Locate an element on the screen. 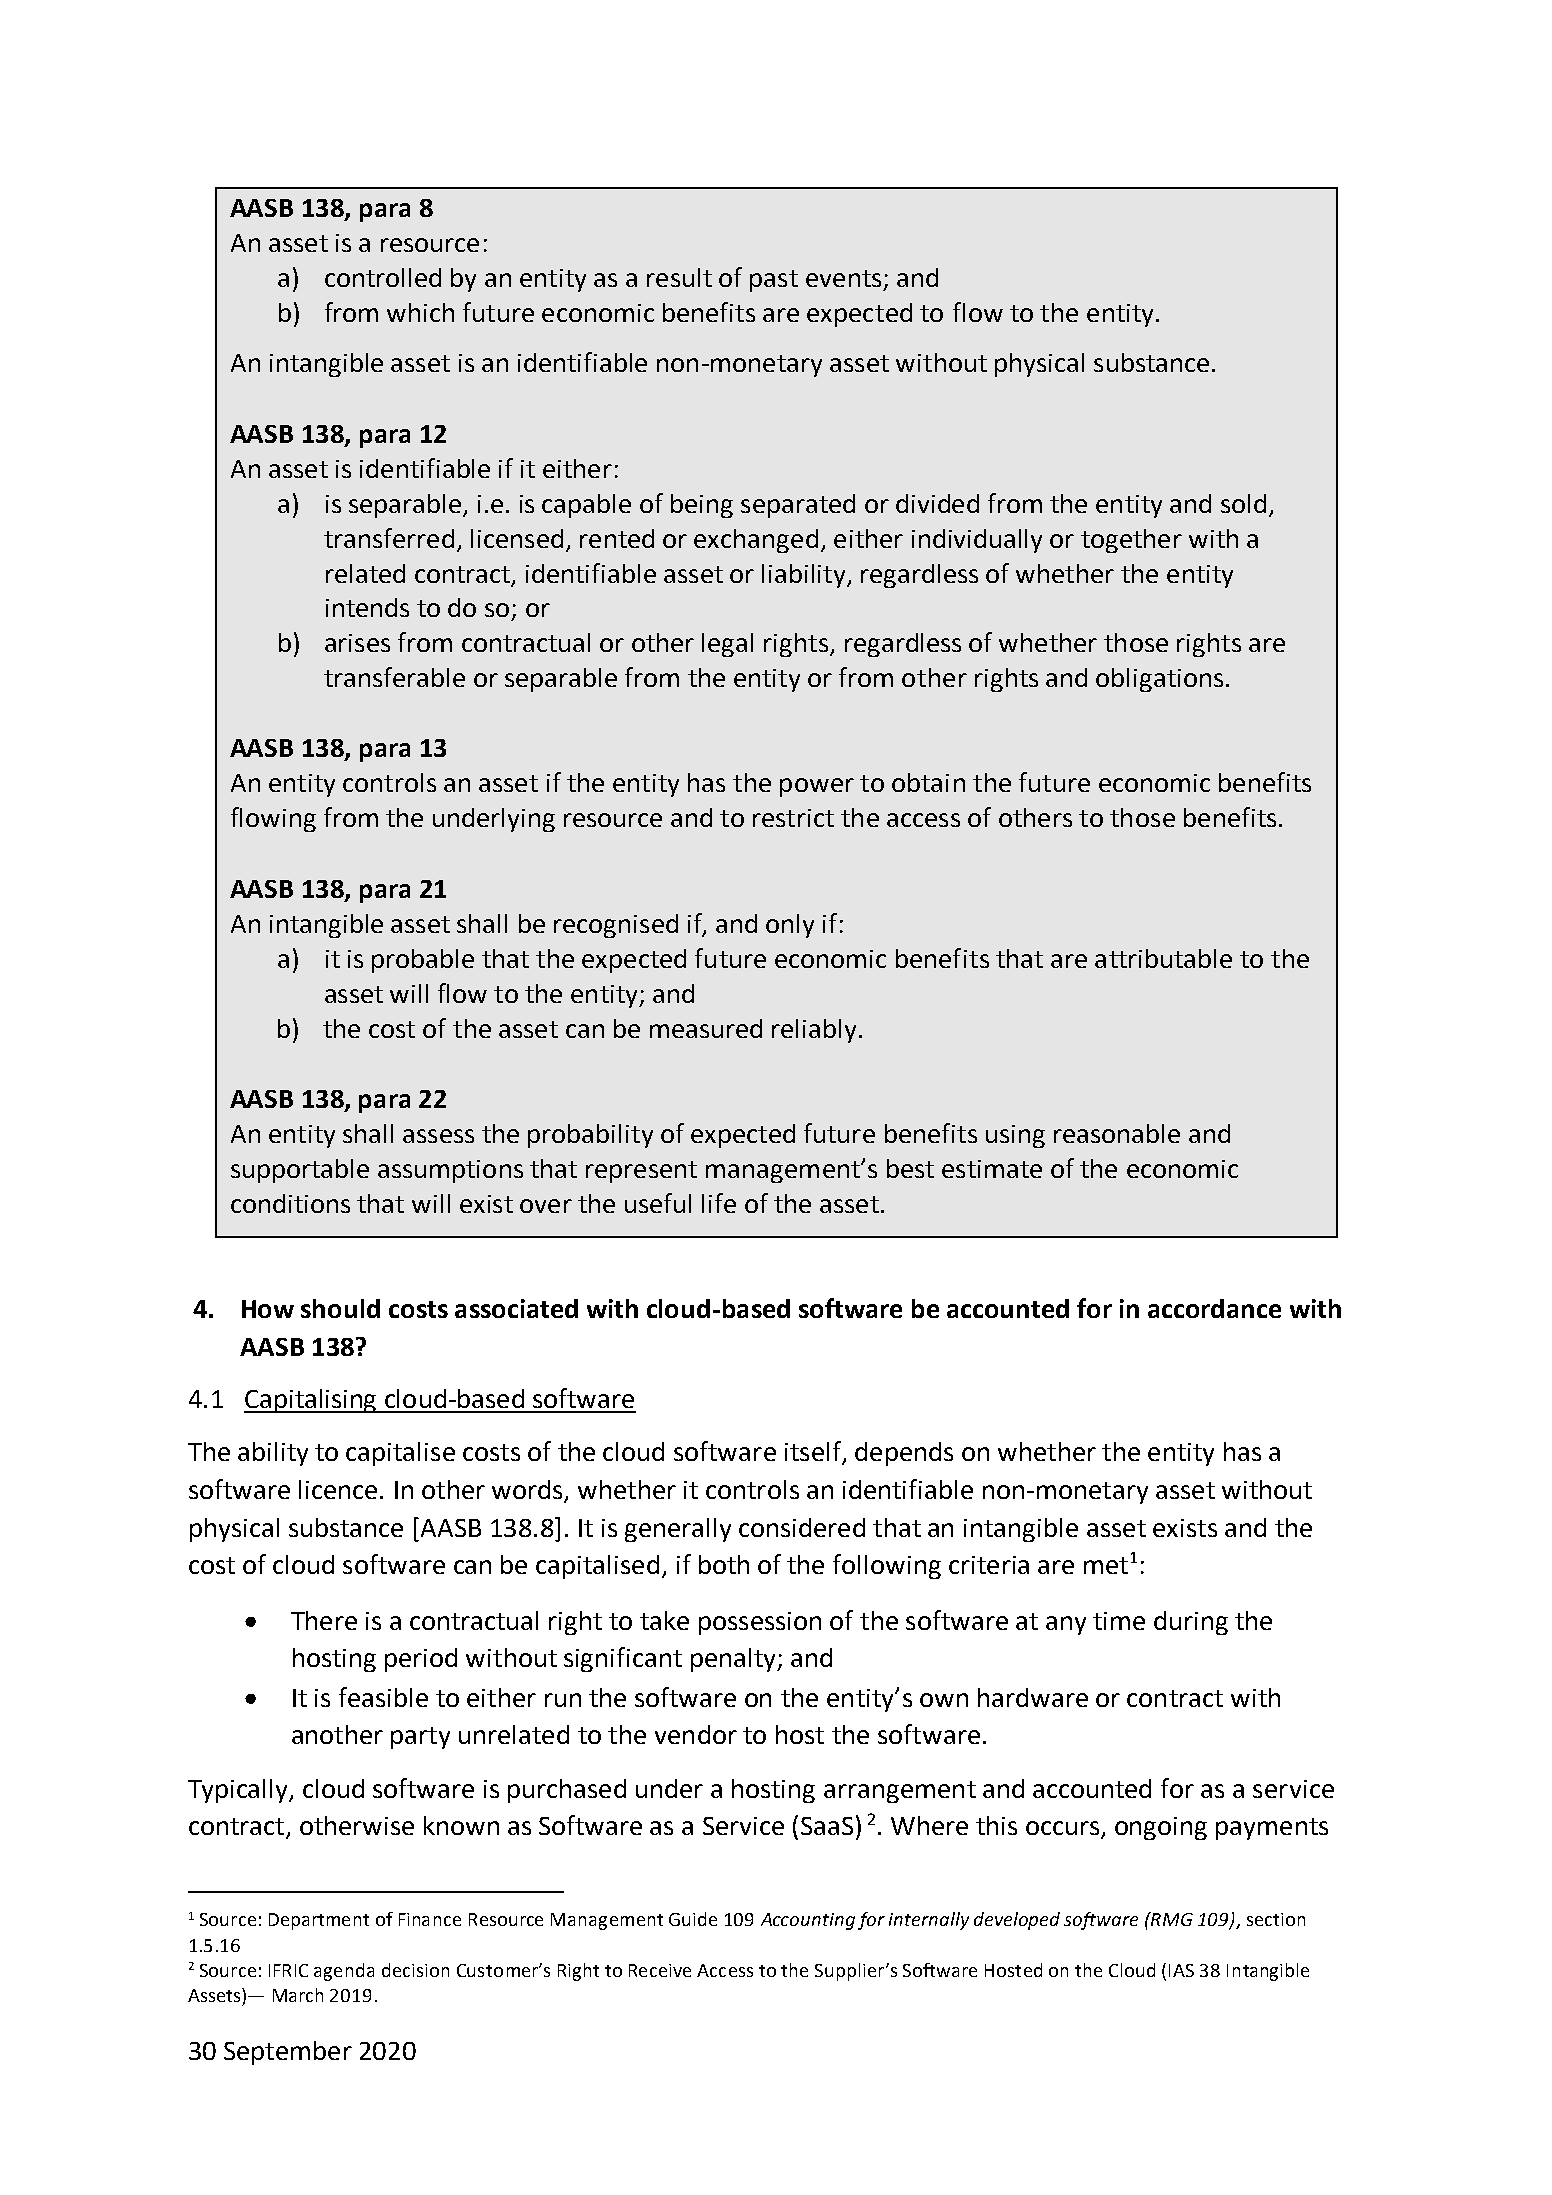  agenda is located at coordinates (344, 1972).
